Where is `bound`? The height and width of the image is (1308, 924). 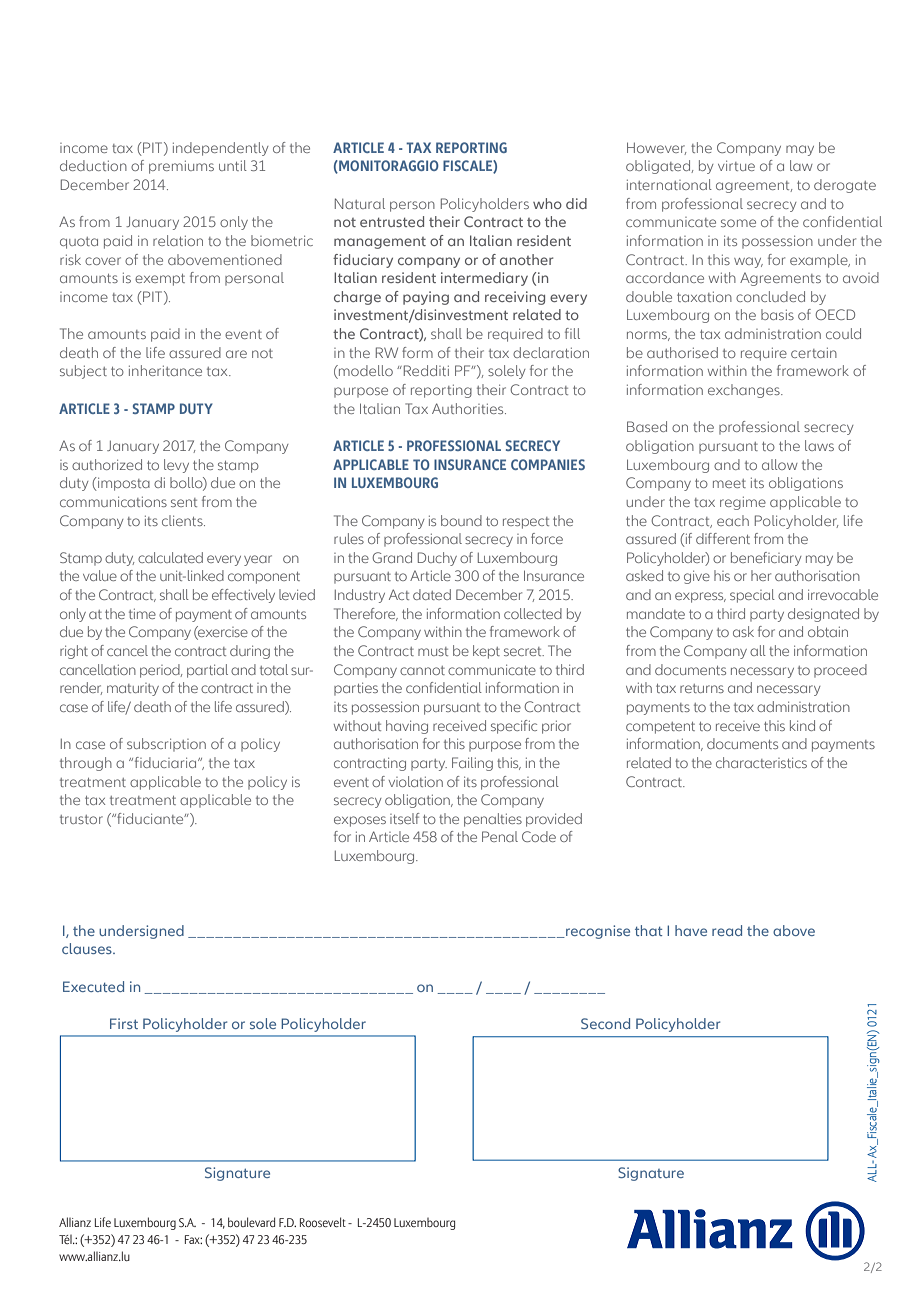
bound is located at coordinates (461, 520).
